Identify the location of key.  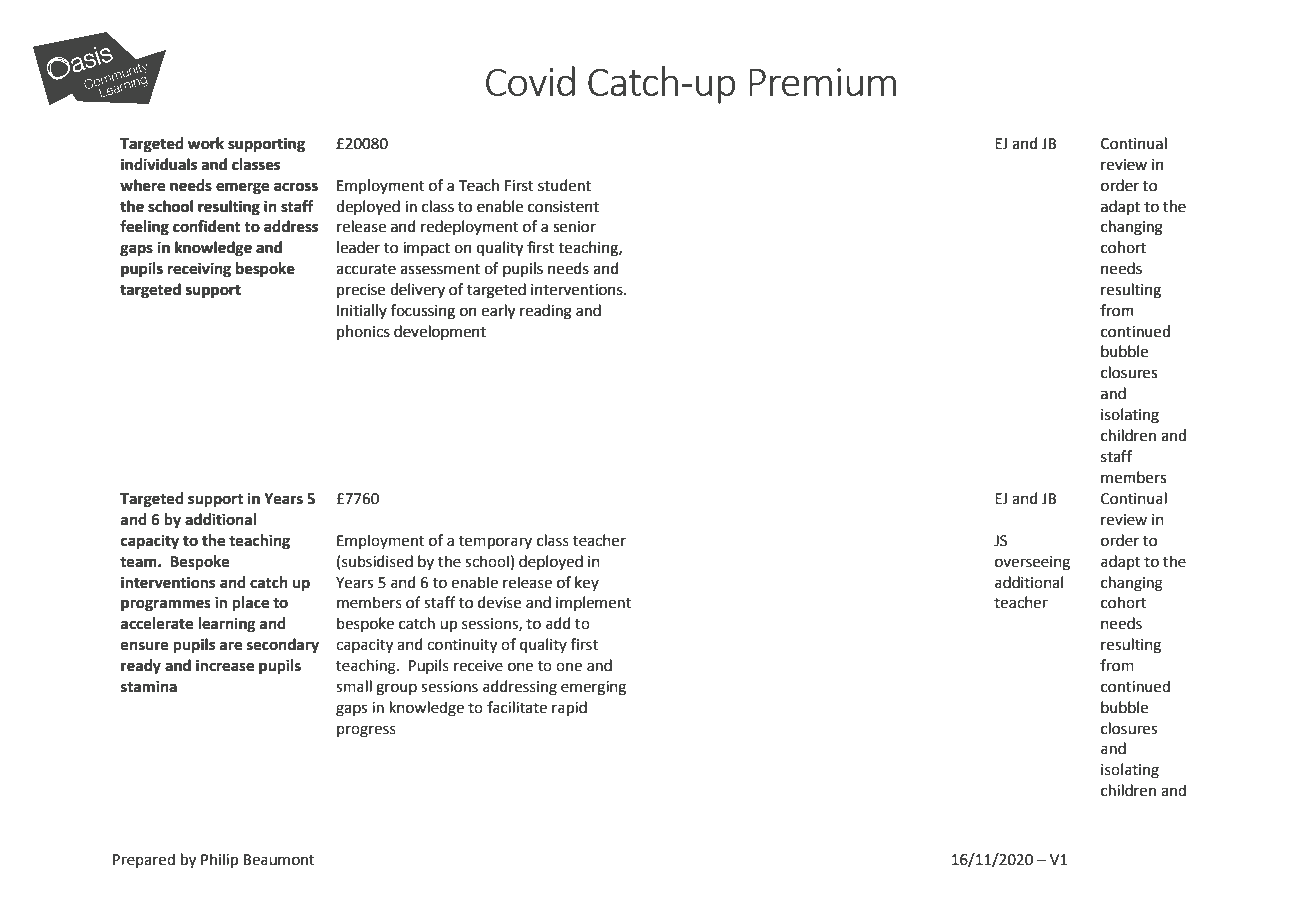
(587, 583).
